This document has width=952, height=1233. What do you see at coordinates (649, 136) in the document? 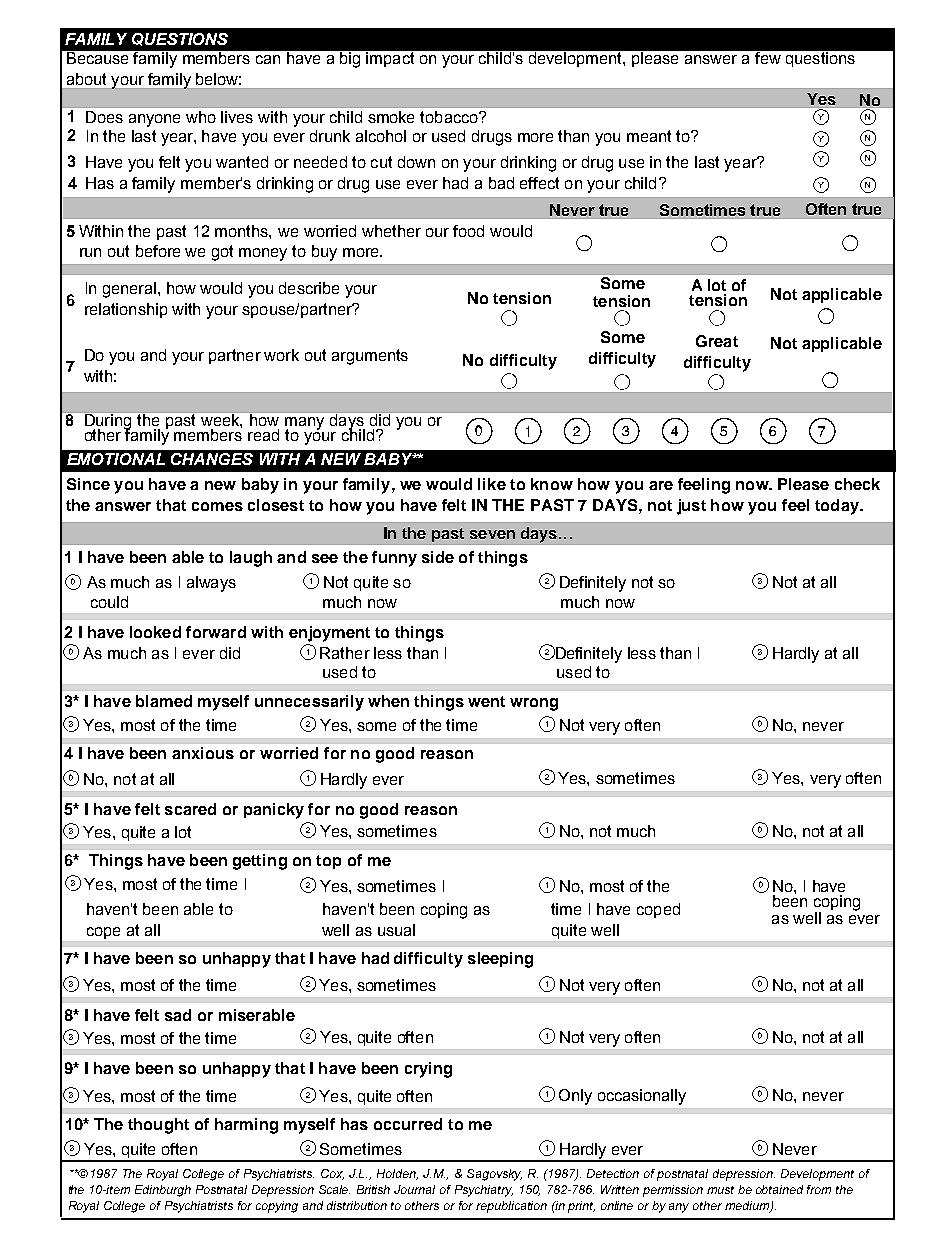
I see `meant` at bounding box center [649, 136].
